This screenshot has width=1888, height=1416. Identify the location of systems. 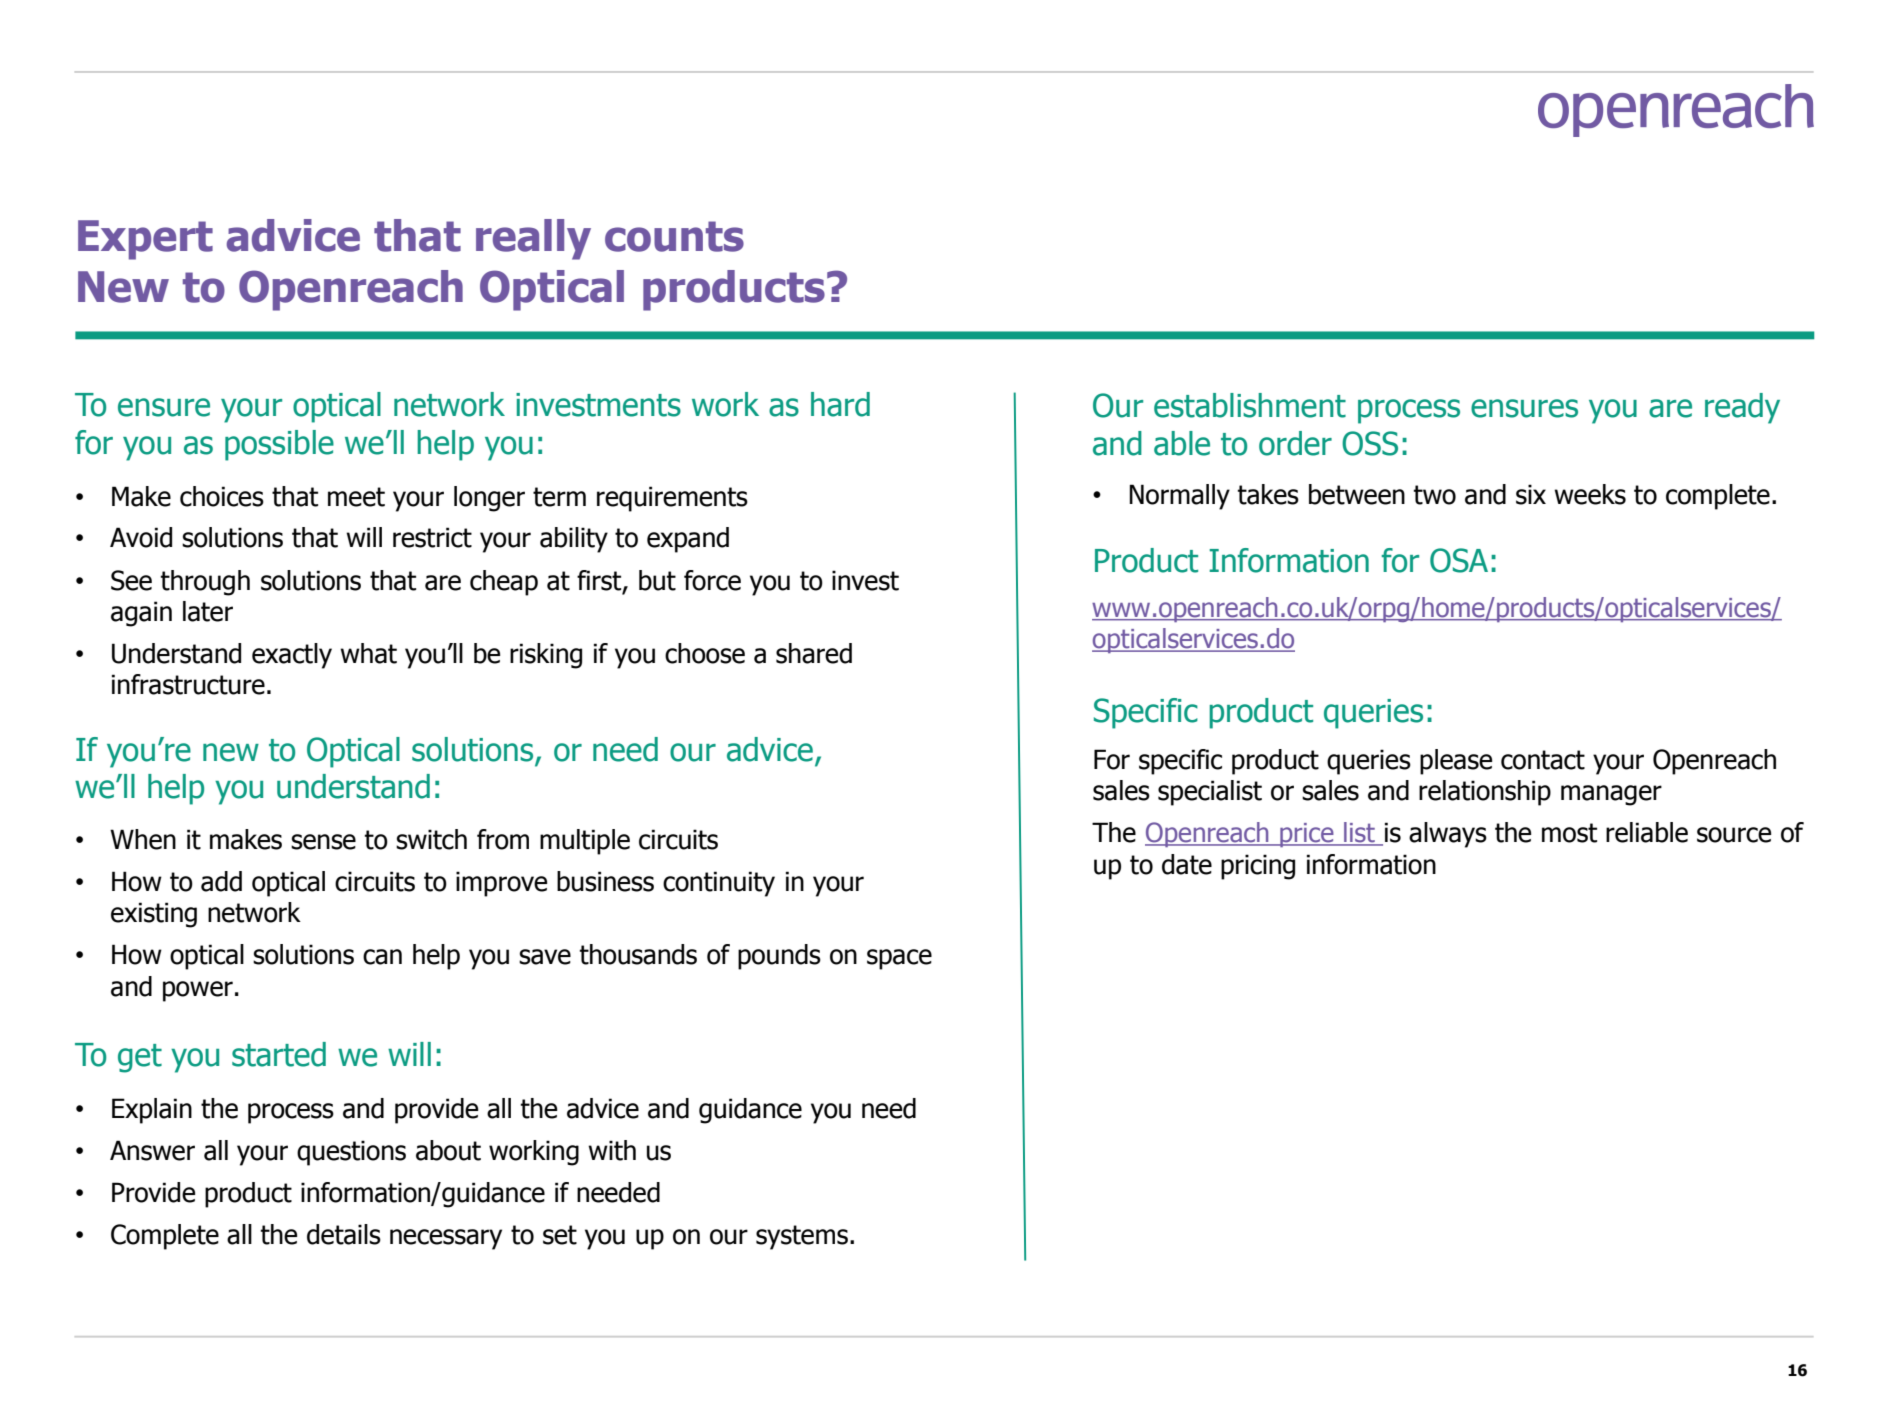
(802, 1237).
